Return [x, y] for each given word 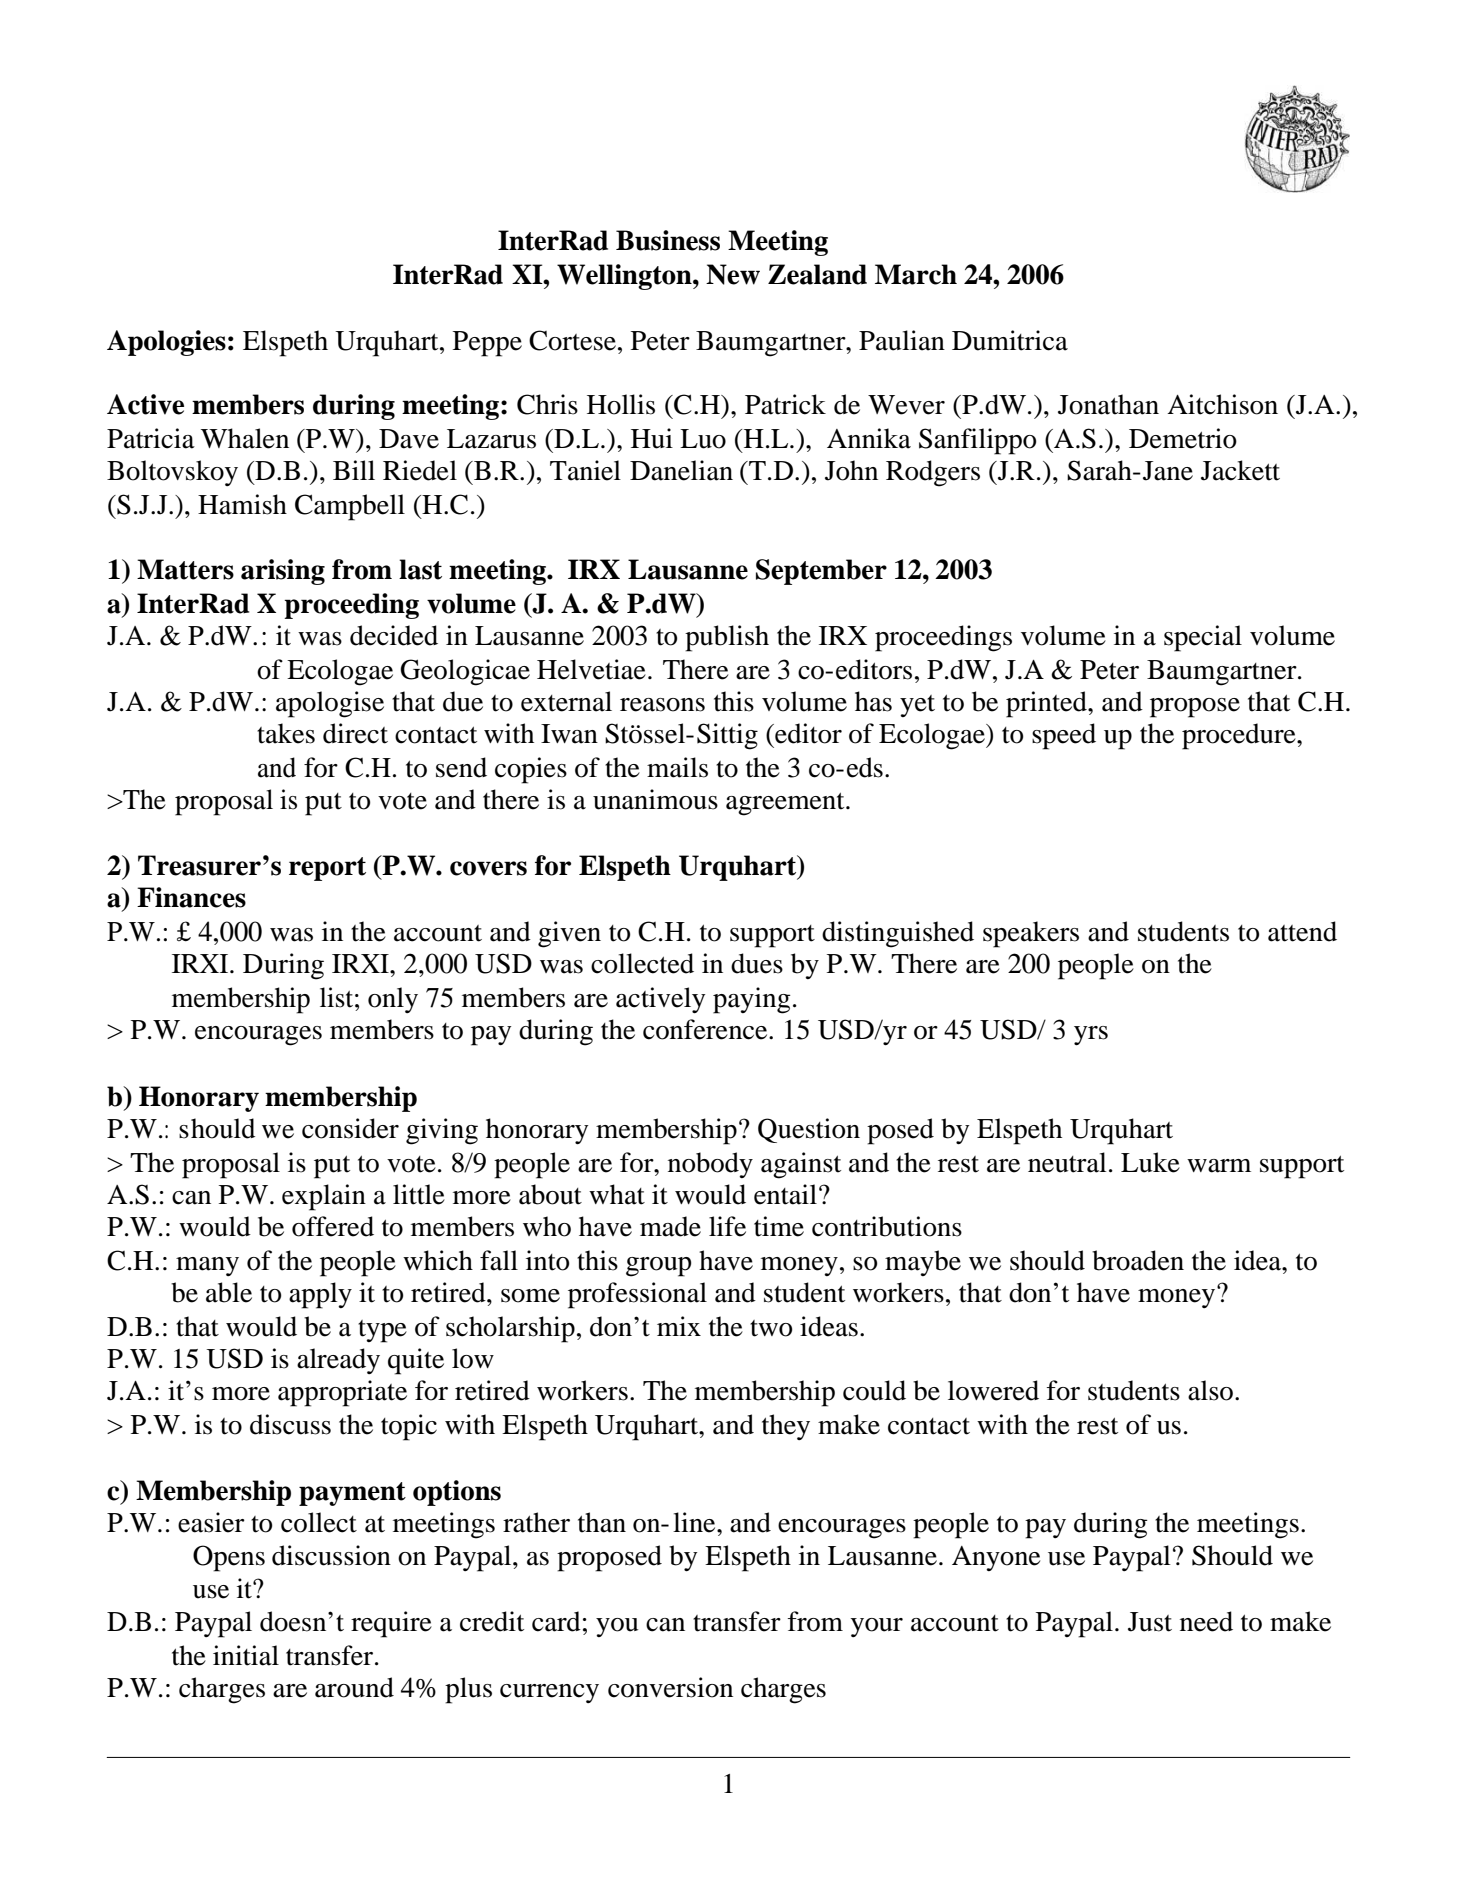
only [393, 1000]
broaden [1138, 1260]
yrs [1091, 1035]
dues [757, 963]
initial [246, 1655]
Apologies [166, 343]
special [1203, 638]
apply [320, 1295]
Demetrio [1183, 438]
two [771, 1328]
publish [727, 638]
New [733, 274]
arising [283, 572]
